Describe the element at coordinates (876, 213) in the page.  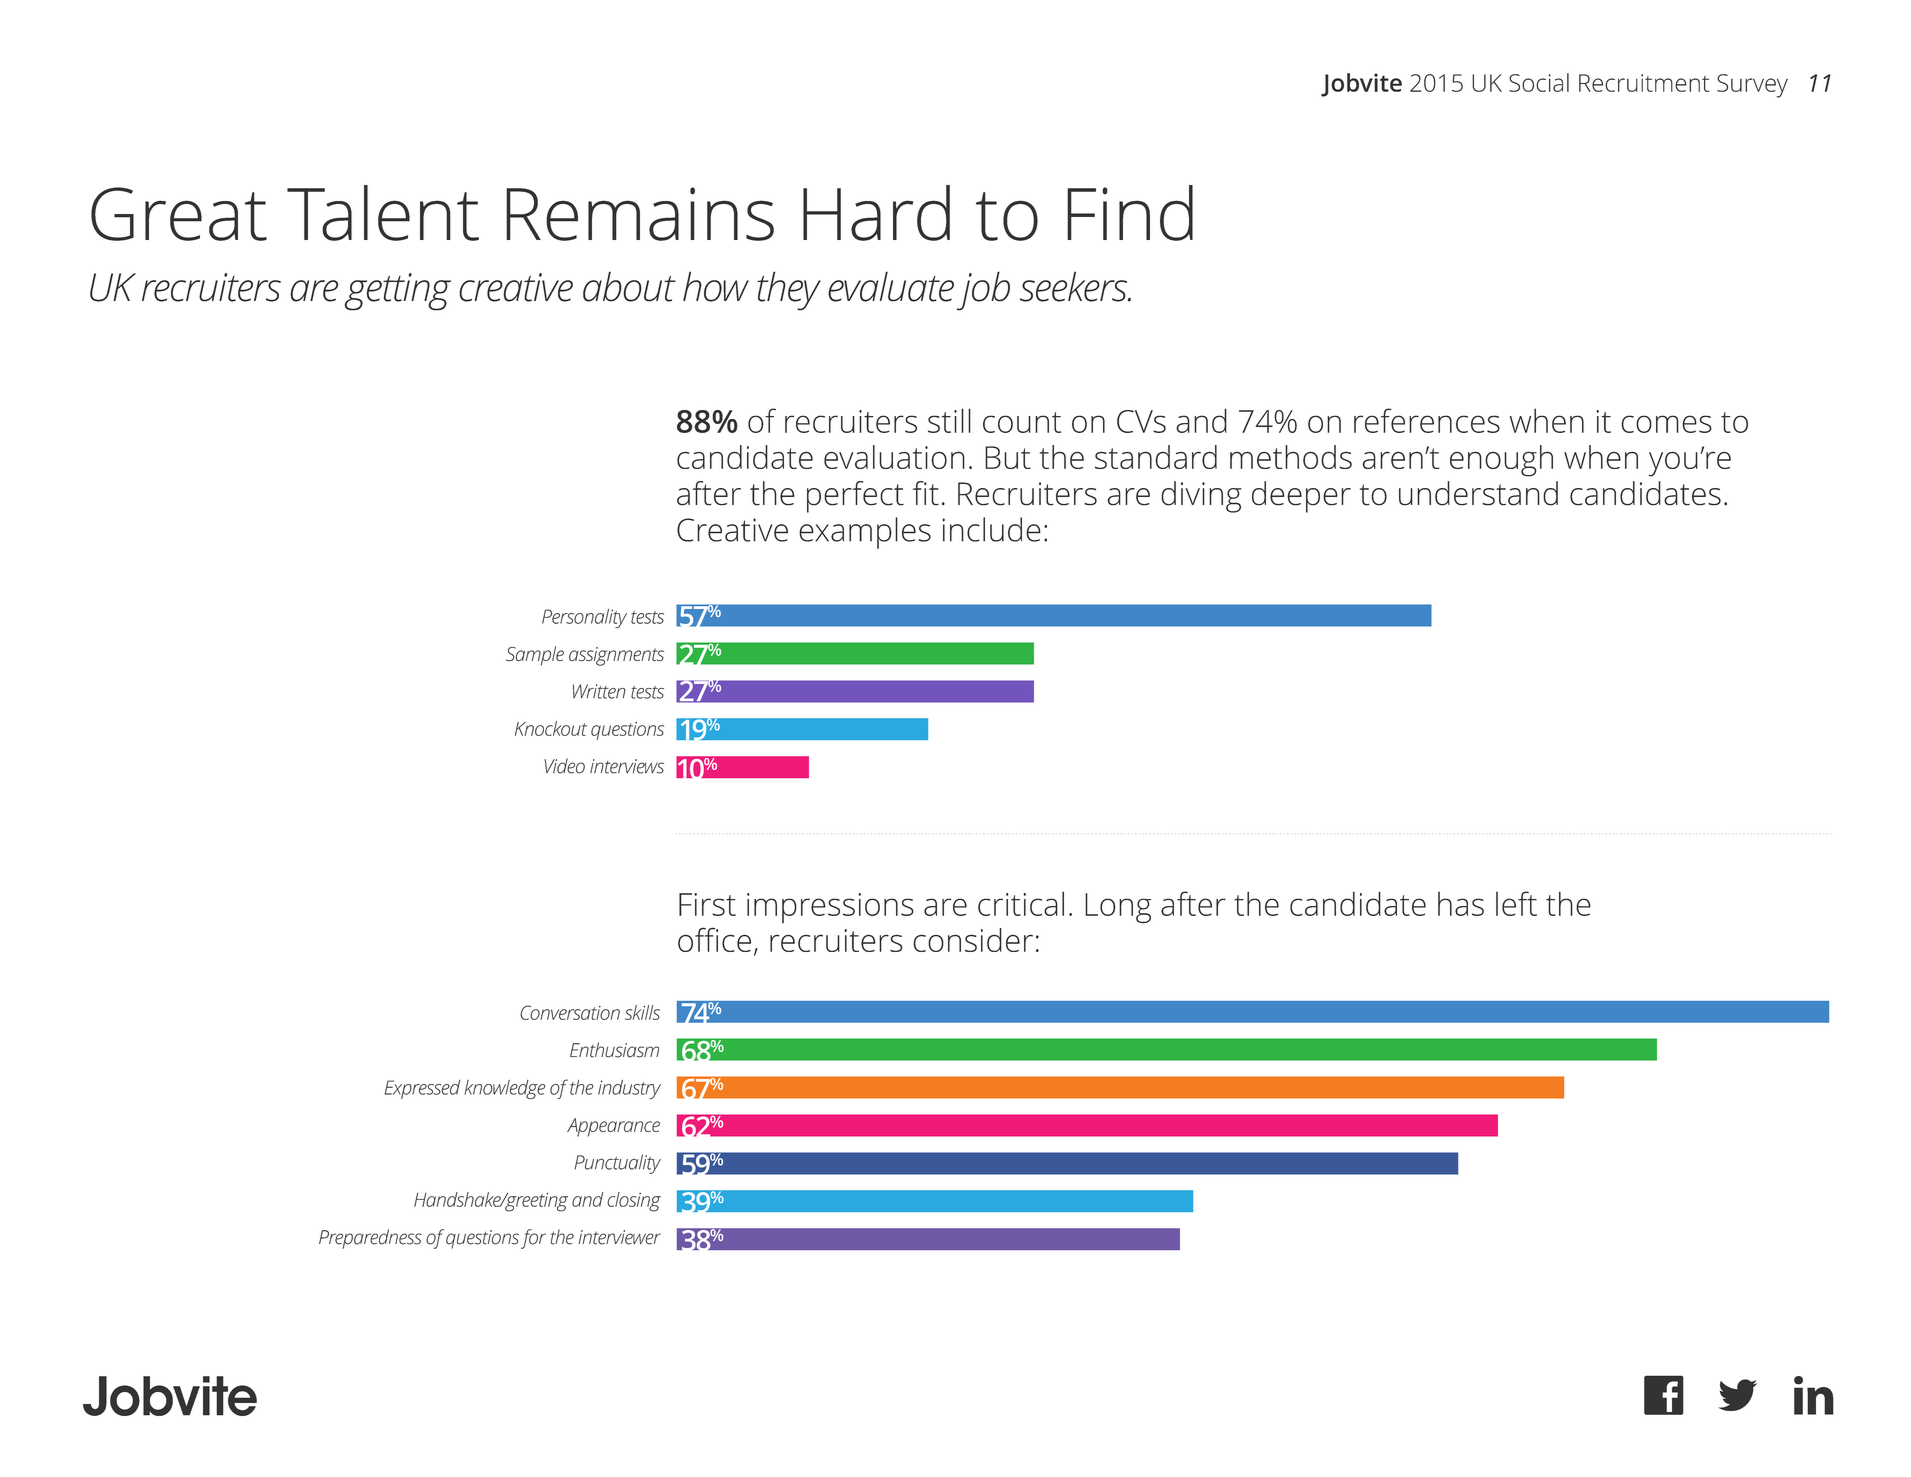
I see `Hard` at that location.
